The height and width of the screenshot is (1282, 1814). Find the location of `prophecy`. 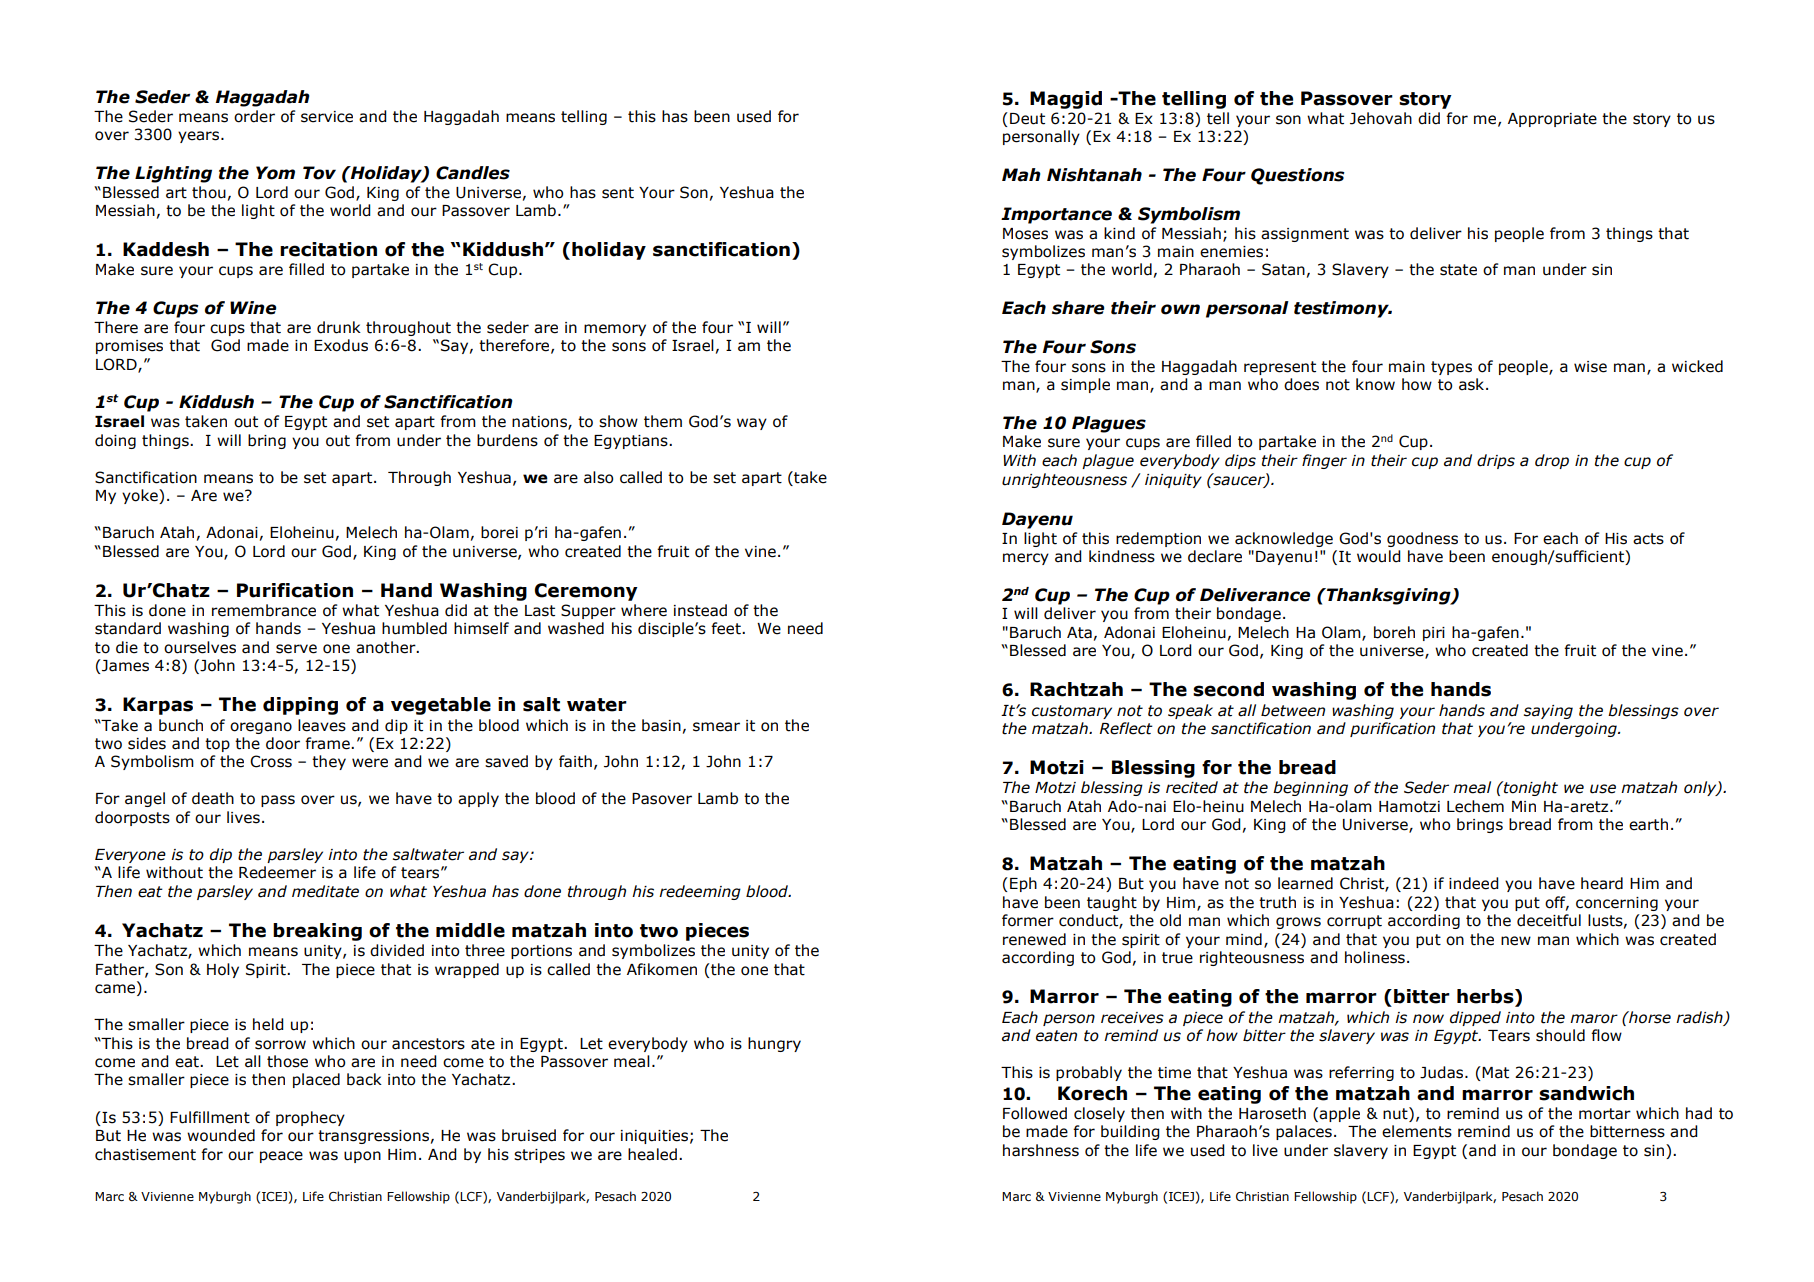

prophecy is located at coordinates (310, 1118).
